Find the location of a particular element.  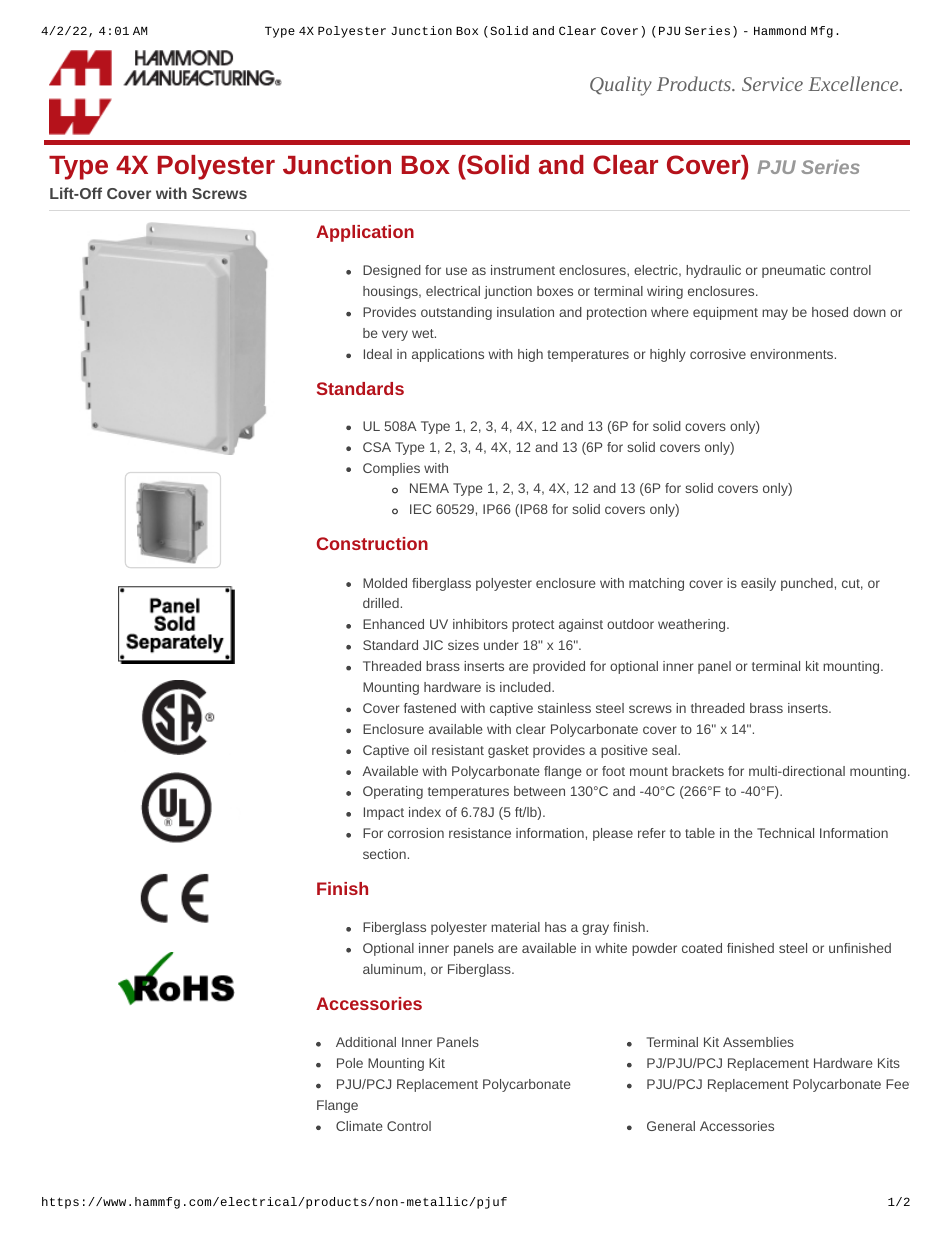

environments is located at coordinates (791, 354).
